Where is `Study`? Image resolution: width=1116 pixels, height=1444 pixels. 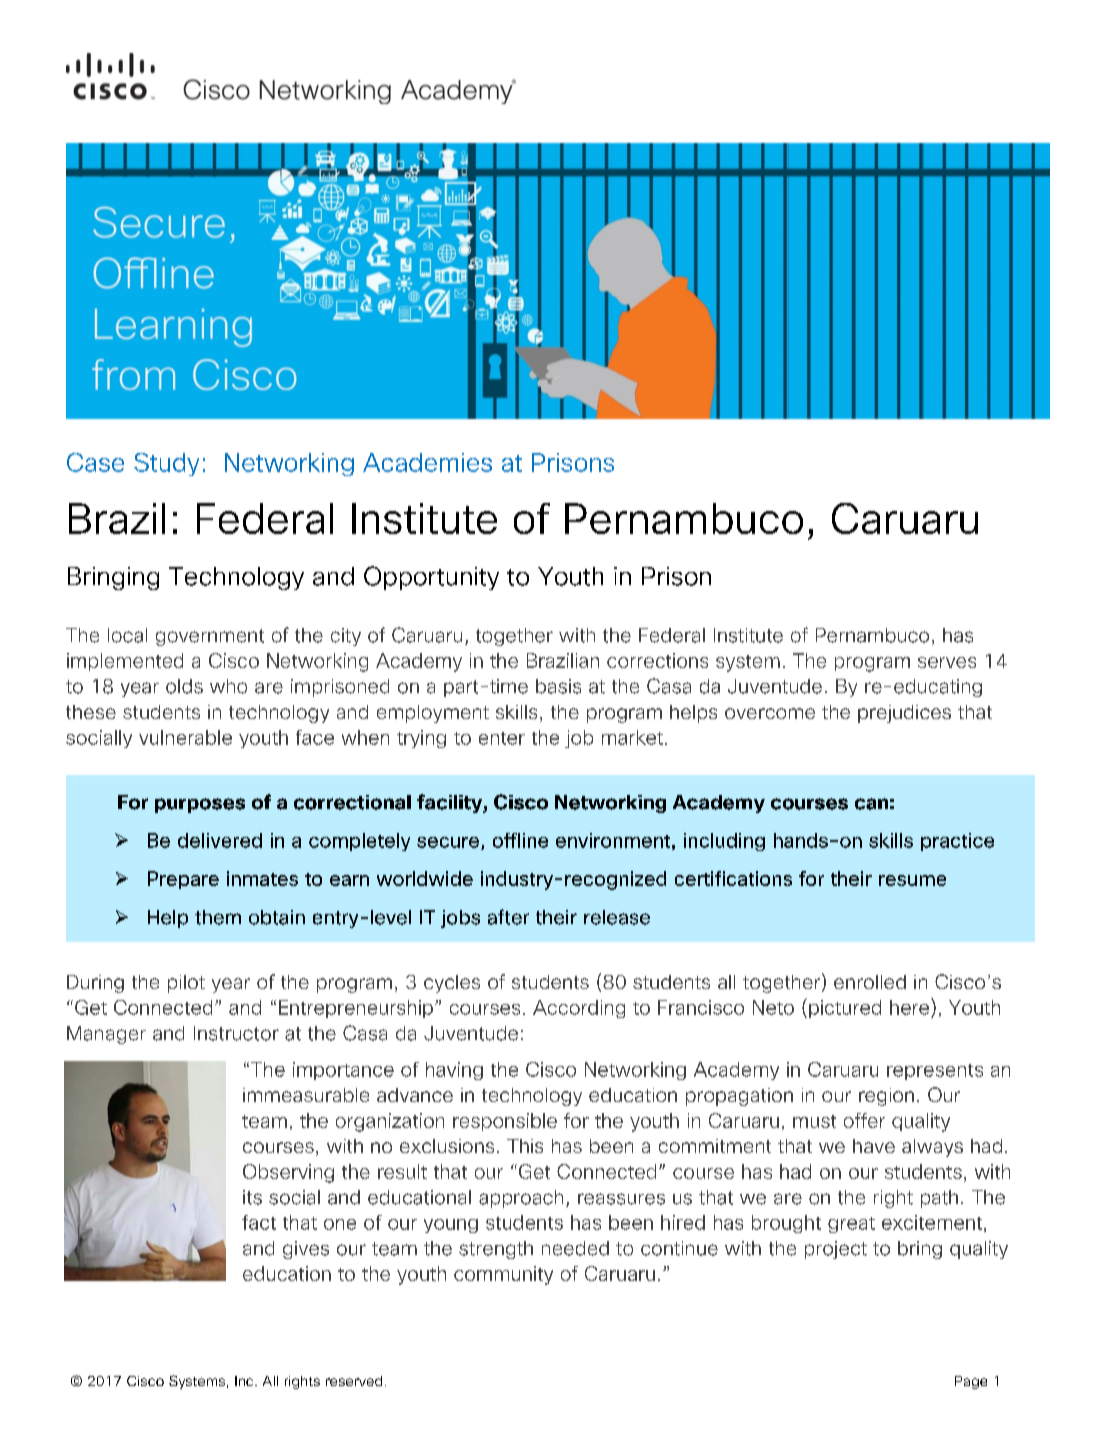
Study is located at coordinates (166, 464).
